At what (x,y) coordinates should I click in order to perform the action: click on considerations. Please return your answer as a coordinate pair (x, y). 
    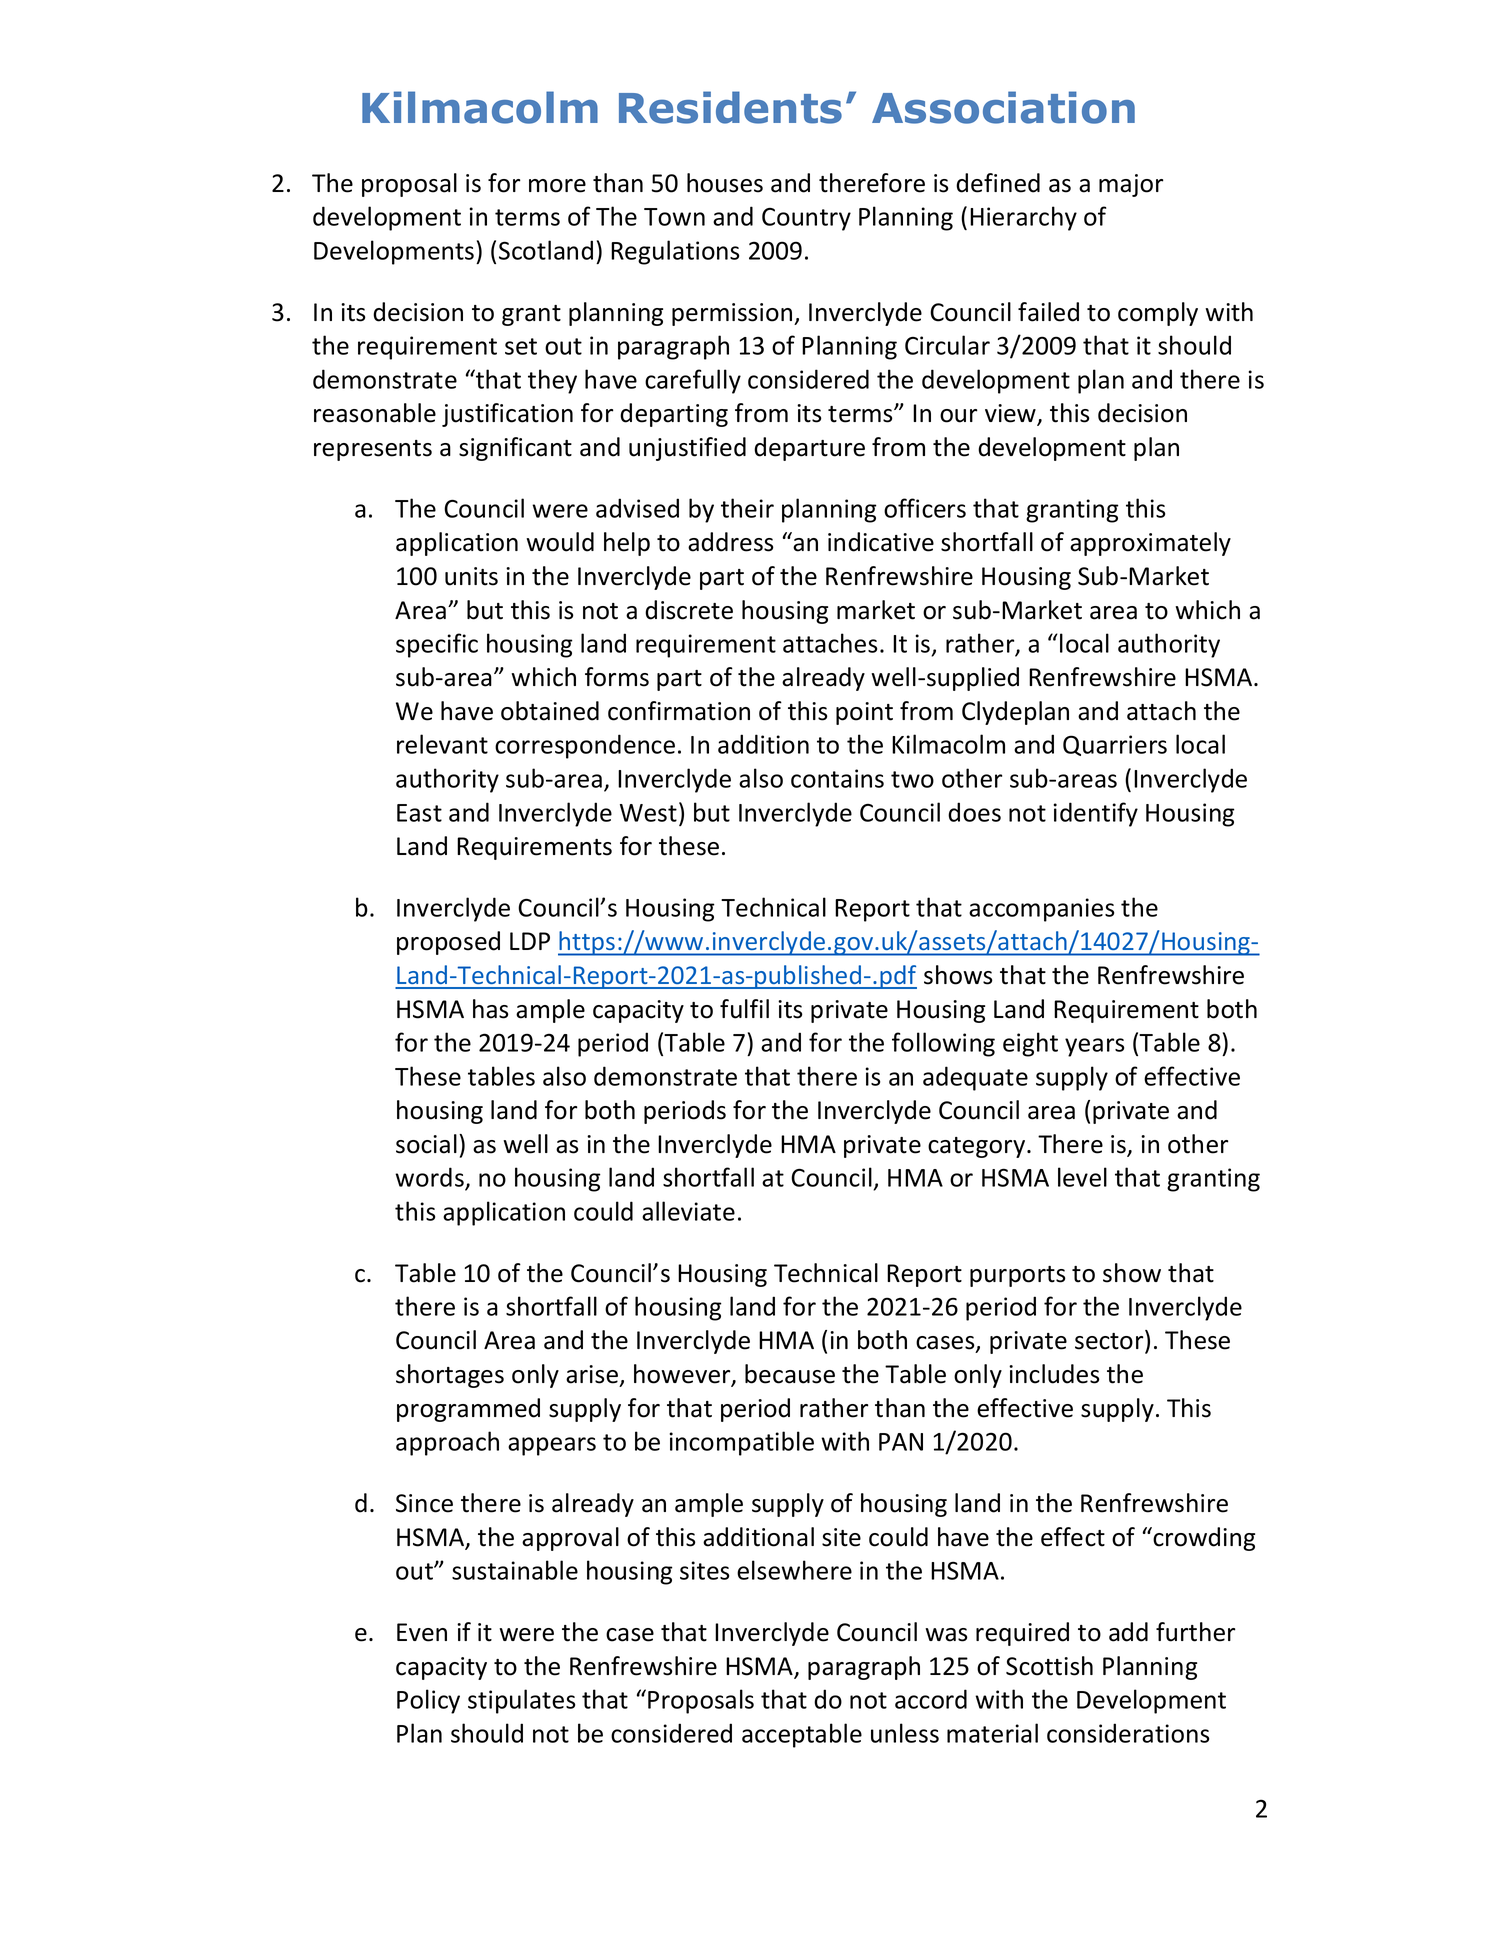
    Looking at the image, I should click on (1128, 1733).
